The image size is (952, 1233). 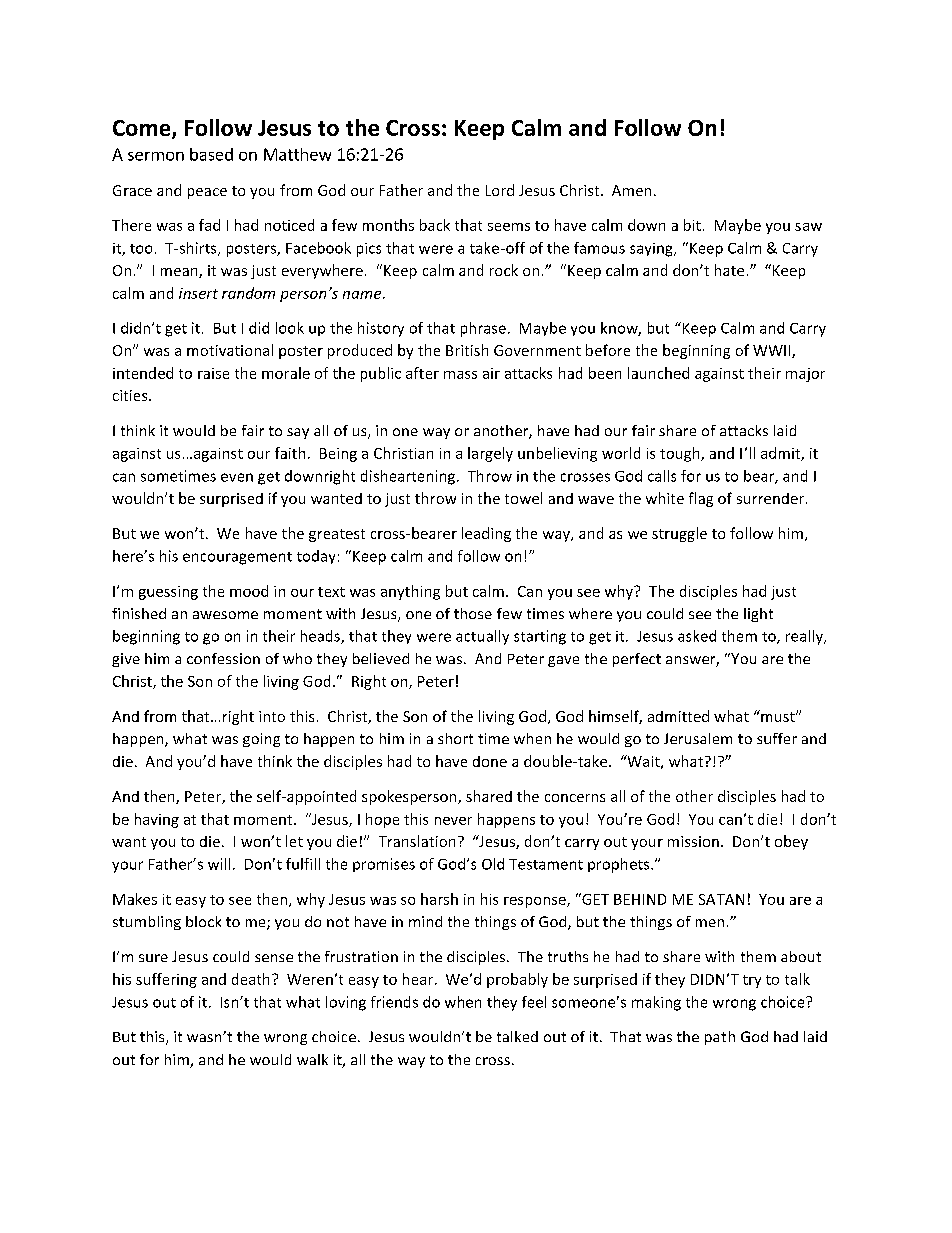 I want to click on short, so click(x=455, y=738).
